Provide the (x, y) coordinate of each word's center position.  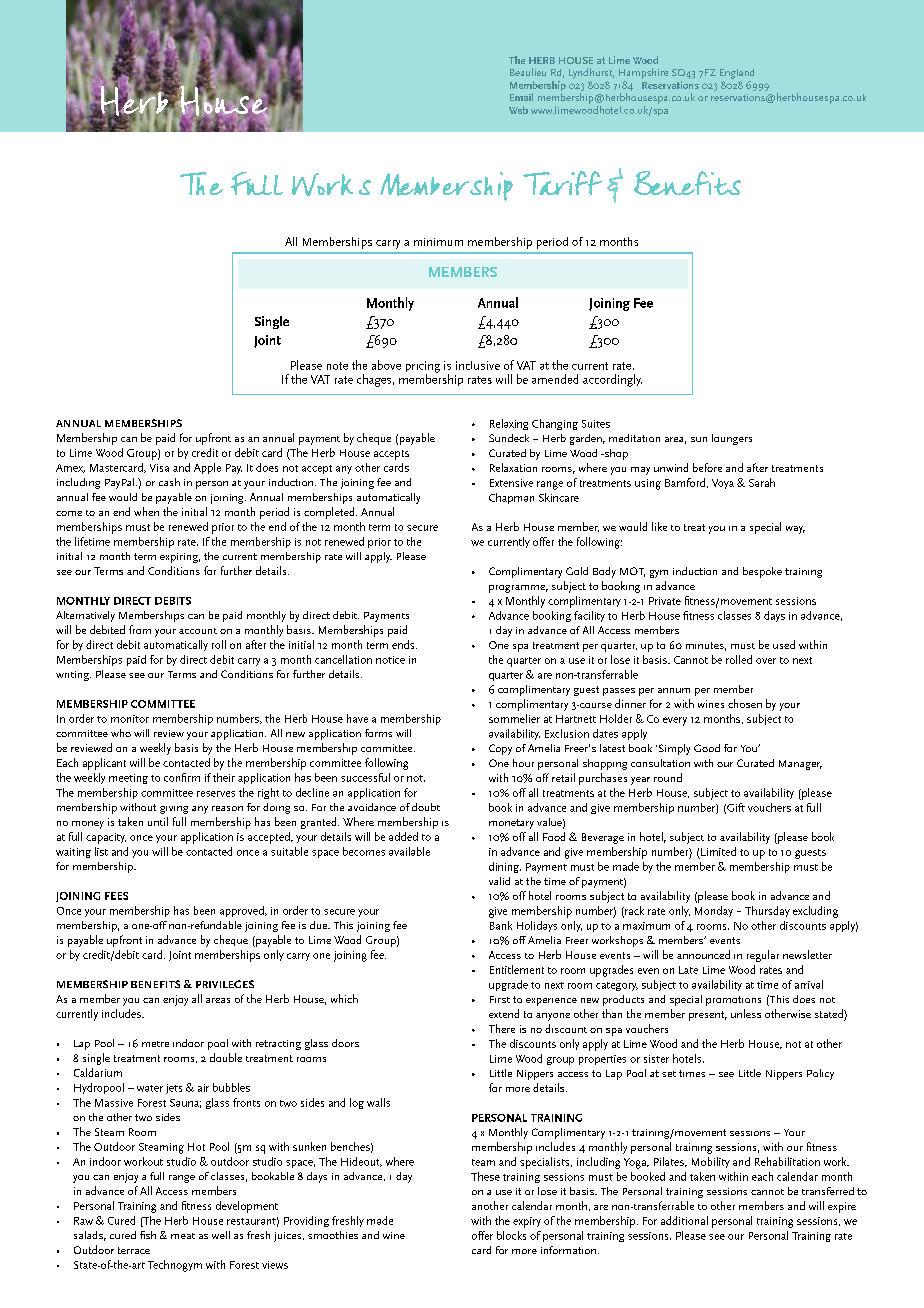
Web (518, 110)
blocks (511, 1235)
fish (148, 1235)
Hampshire (643, 73)
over (766, 661)
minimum (438, 242)
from (140, 629)
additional (684, 1220)
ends (404, 644)
